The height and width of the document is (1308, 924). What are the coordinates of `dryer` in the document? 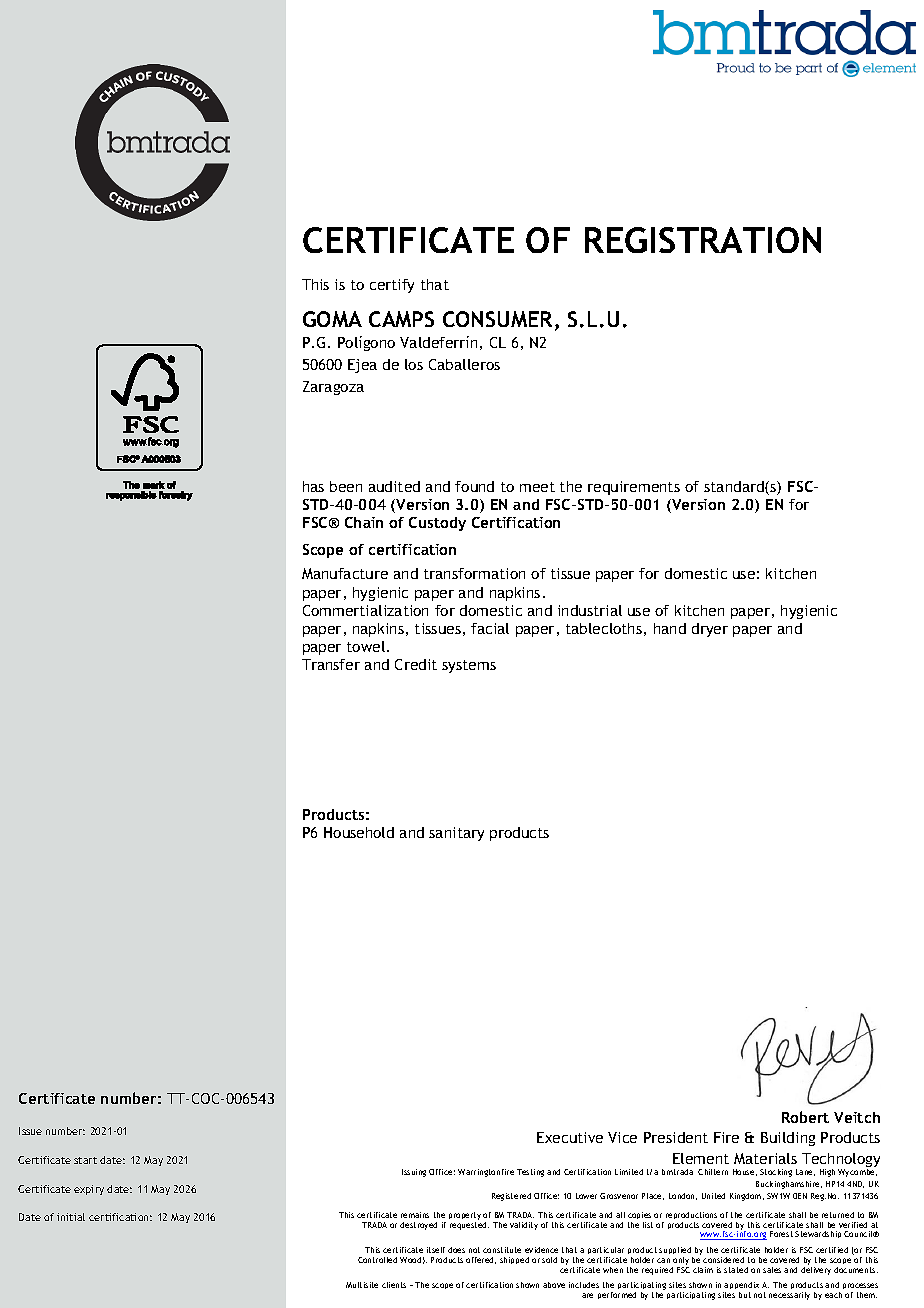 It's located at (710, 630).
